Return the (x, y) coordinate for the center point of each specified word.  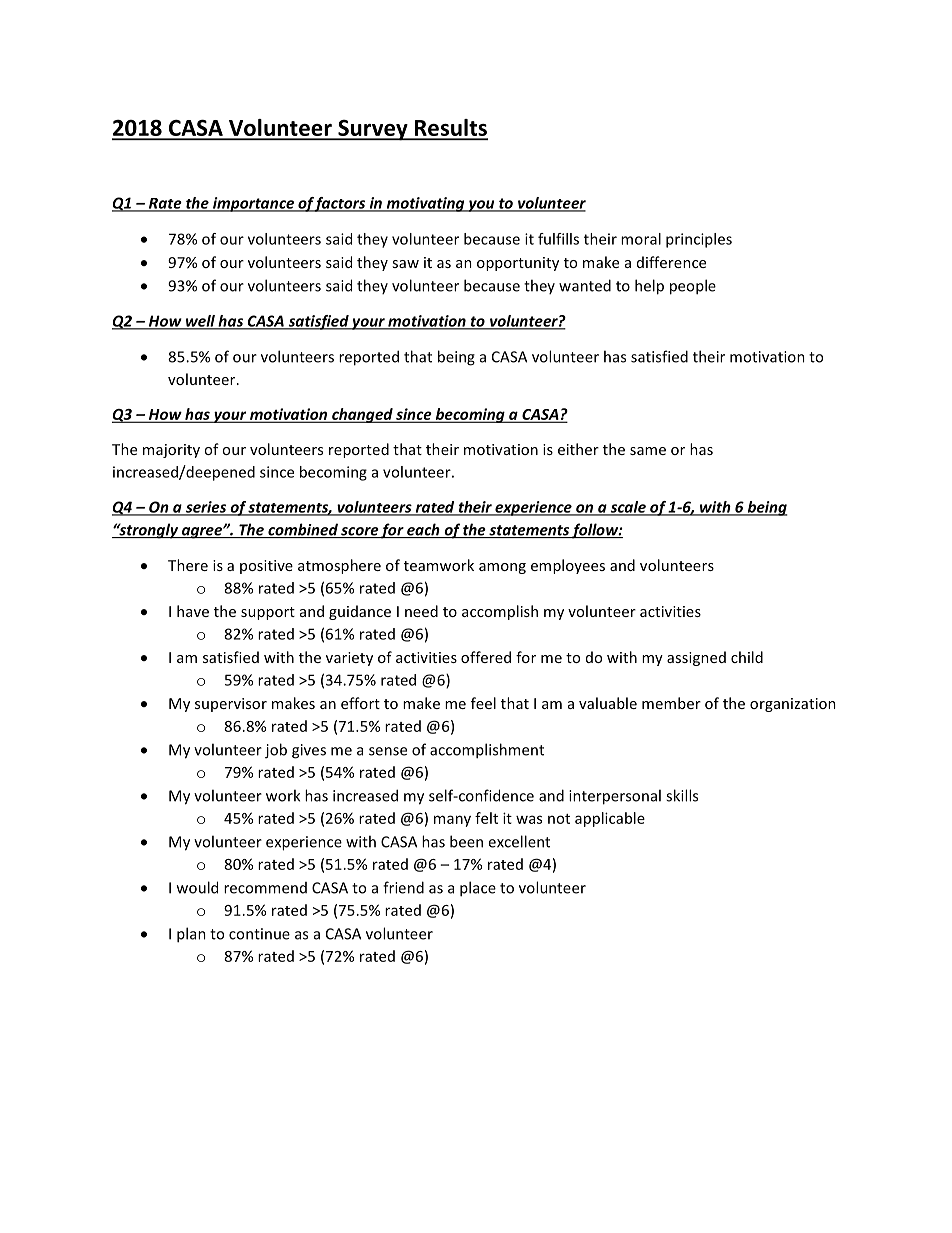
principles (699, 240)
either (578, 449)
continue (259, 934)
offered (486, 657)
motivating (425, 204)
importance (254, 204)
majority (171, 451)
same (648, 451)
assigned (696, 658)
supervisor (231, 705)
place (478, 889)
